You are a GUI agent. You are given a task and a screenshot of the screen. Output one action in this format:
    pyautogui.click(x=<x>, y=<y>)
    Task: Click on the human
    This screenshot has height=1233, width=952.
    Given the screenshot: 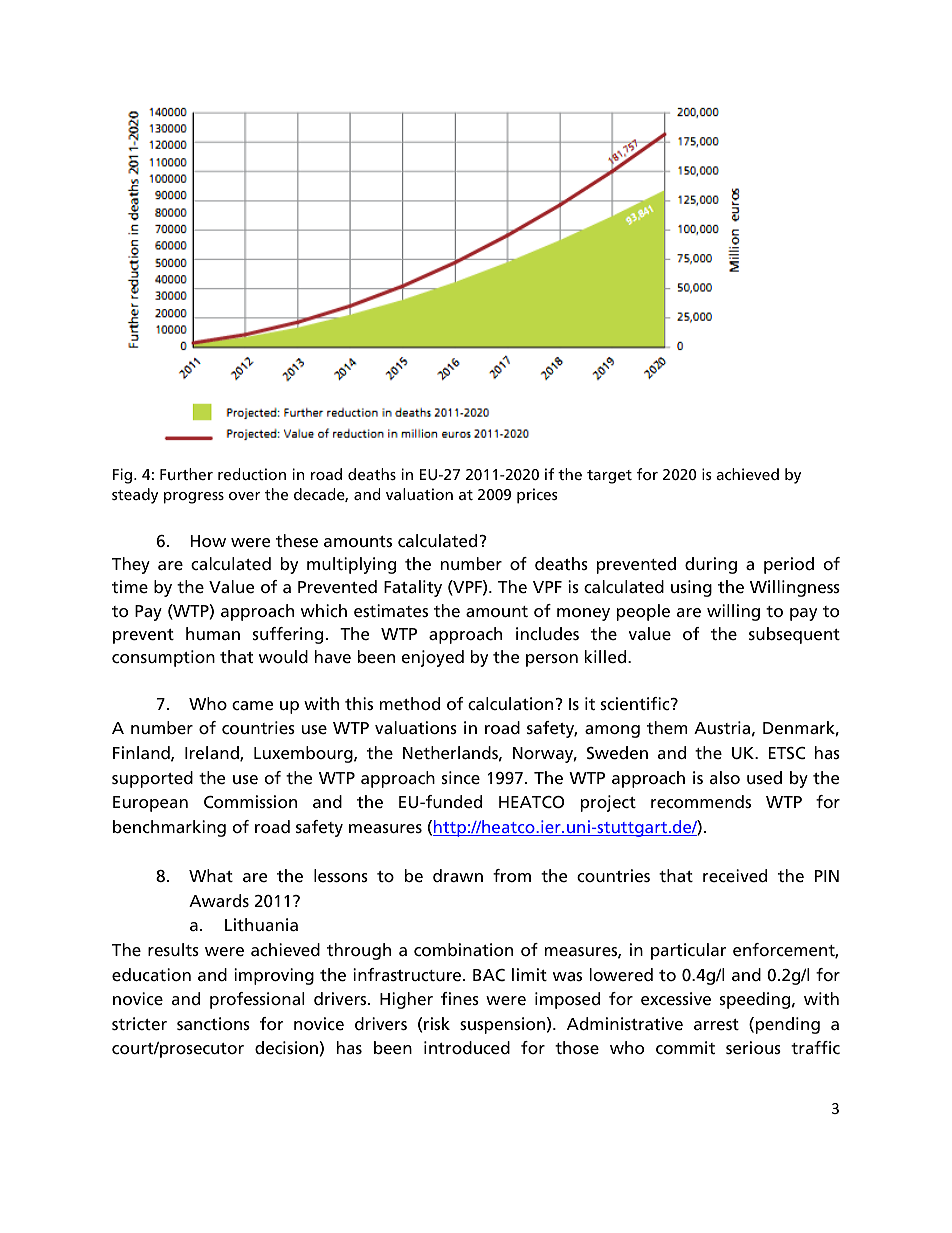 What is the action you would take?
    pyautogui.click(x=213, y=633)
